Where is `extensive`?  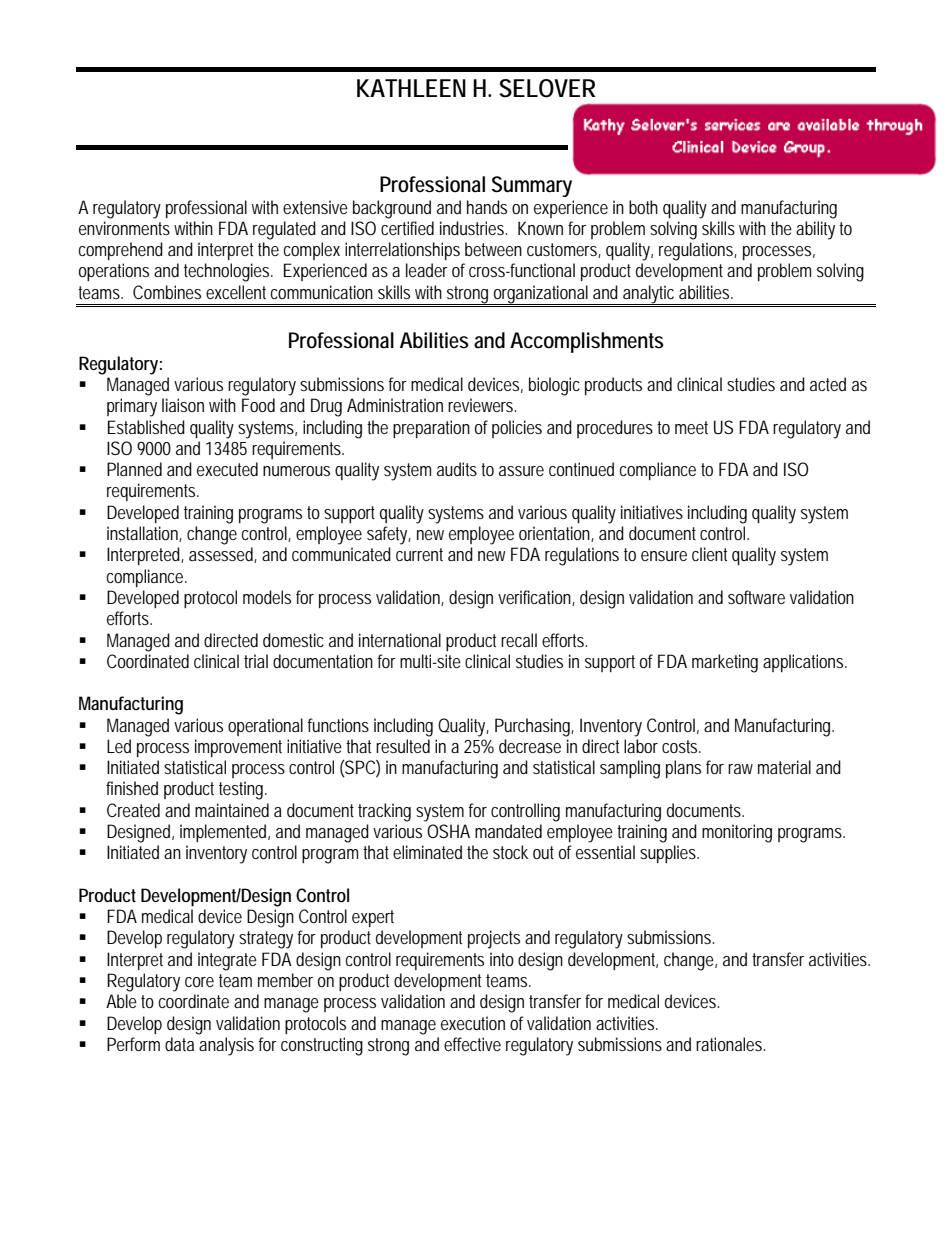 extensive is located at coordinates (315, 207).
